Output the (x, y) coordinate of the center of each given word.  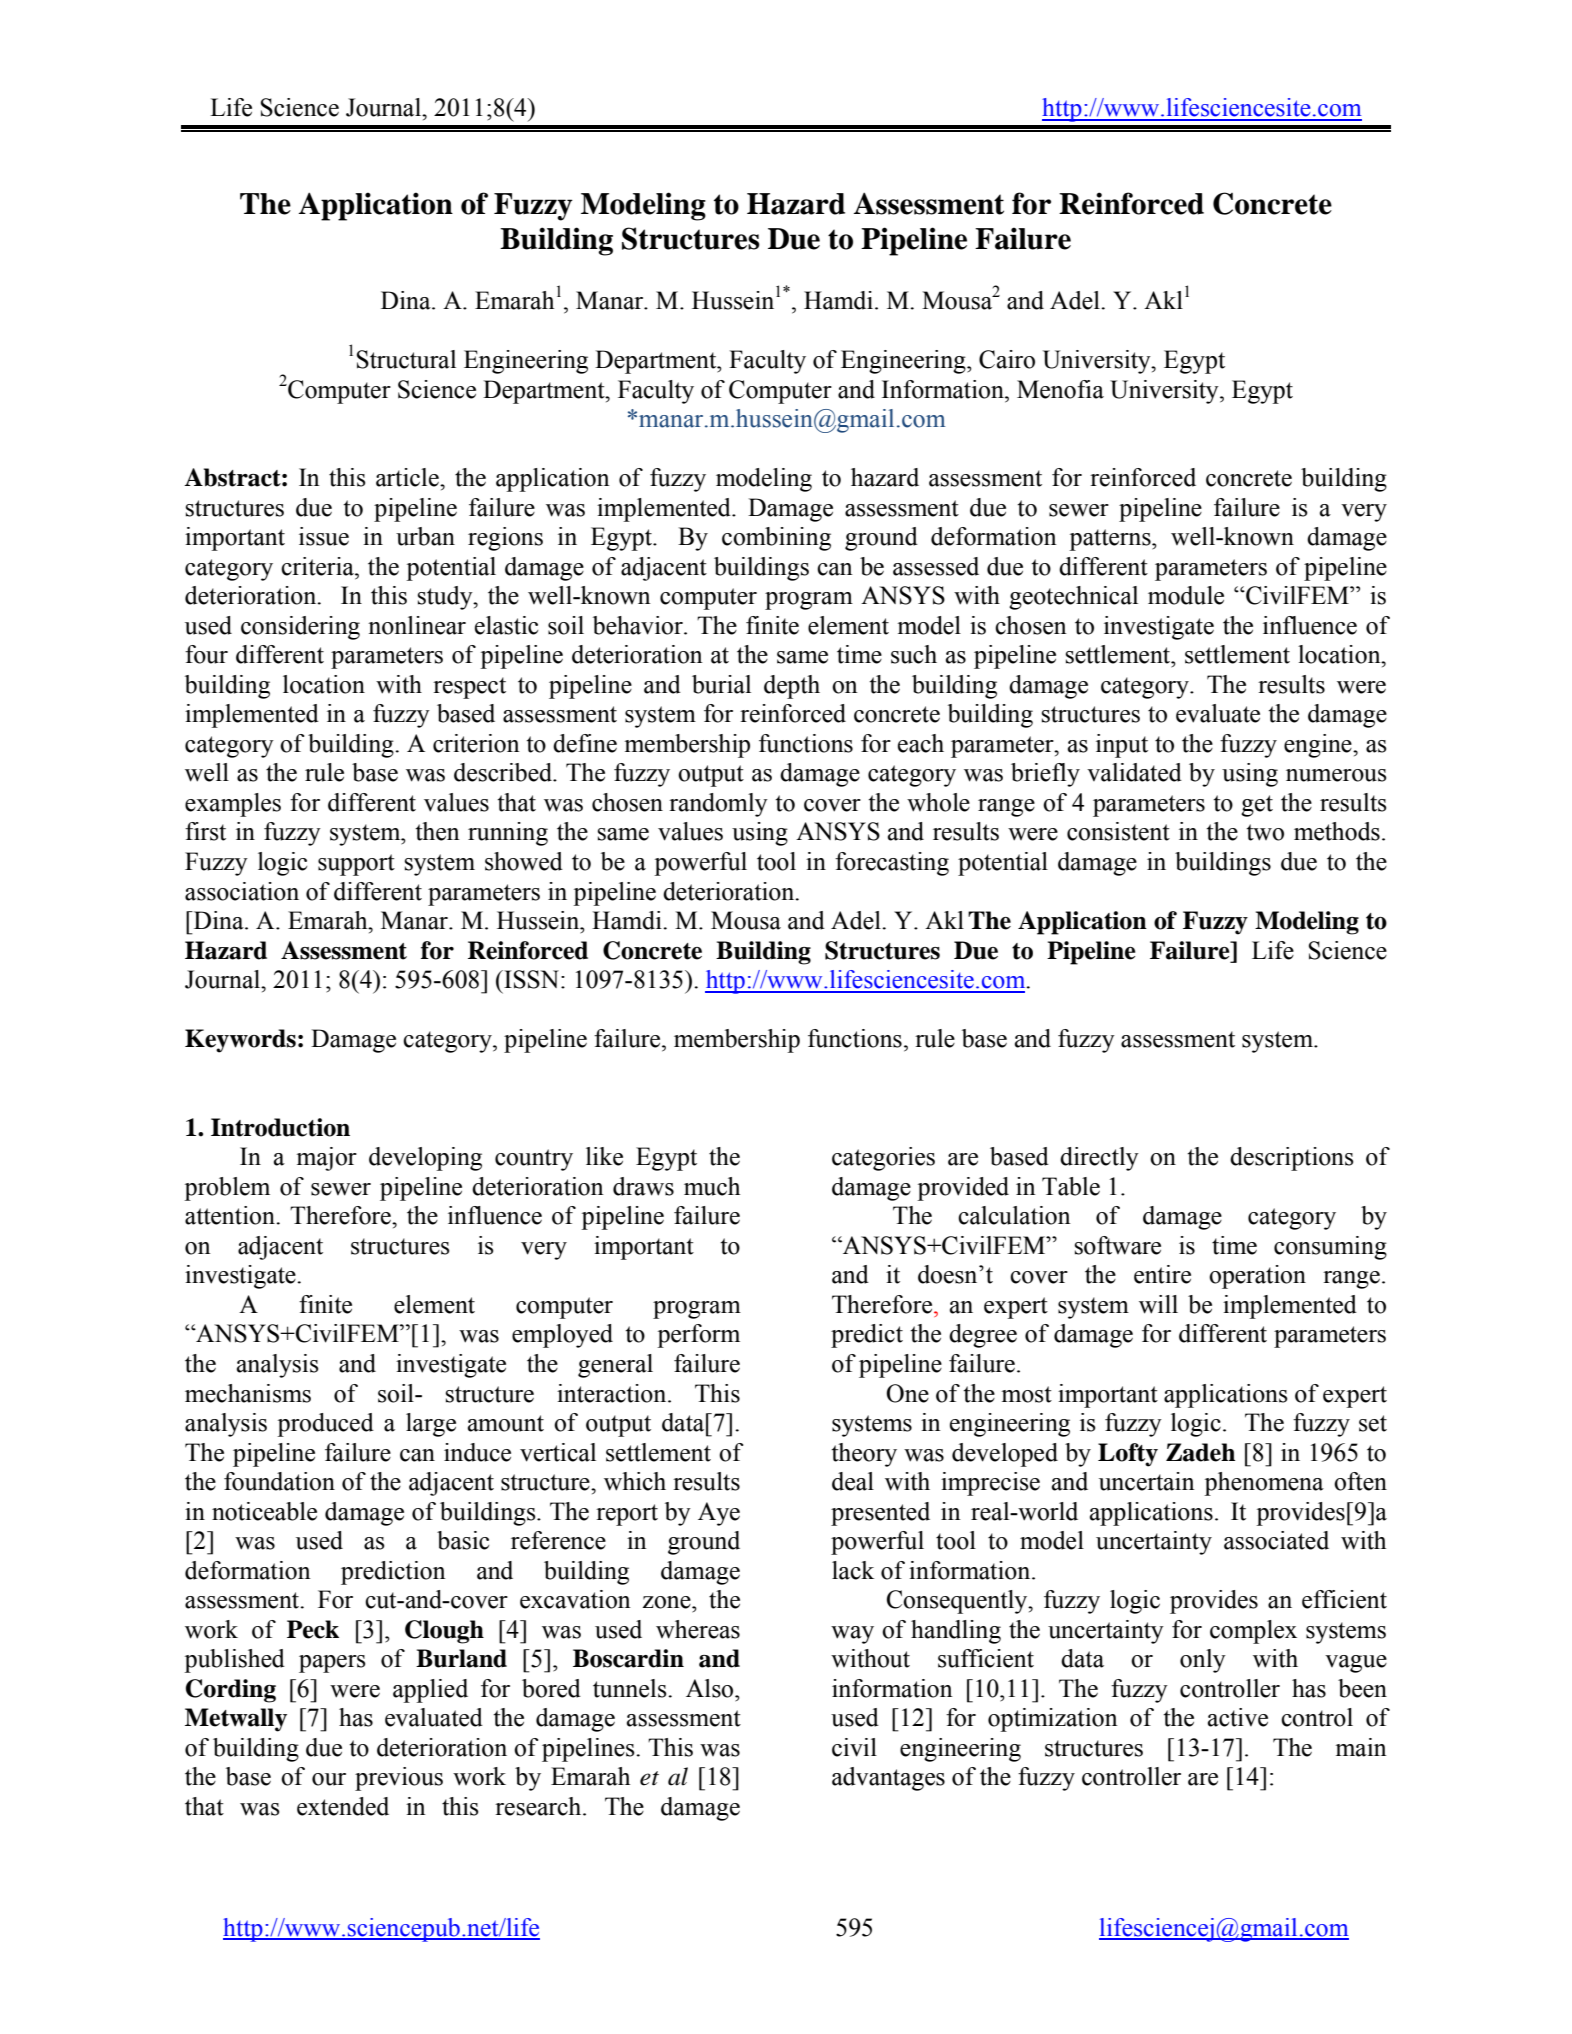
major (326, 1159)
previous (399, 1779)
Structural (406, 359)
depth (792, 687)
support (356, 865)
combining (776, 539)
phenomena (1264, 1484)
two (1265, 832)
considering (300, 628)
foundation (279, 1481)
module (1186, 595)
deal (853, 1481)
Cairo (1007, 359)
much (712, 1186)
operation (1257, 1277)
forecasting (892, 864)
